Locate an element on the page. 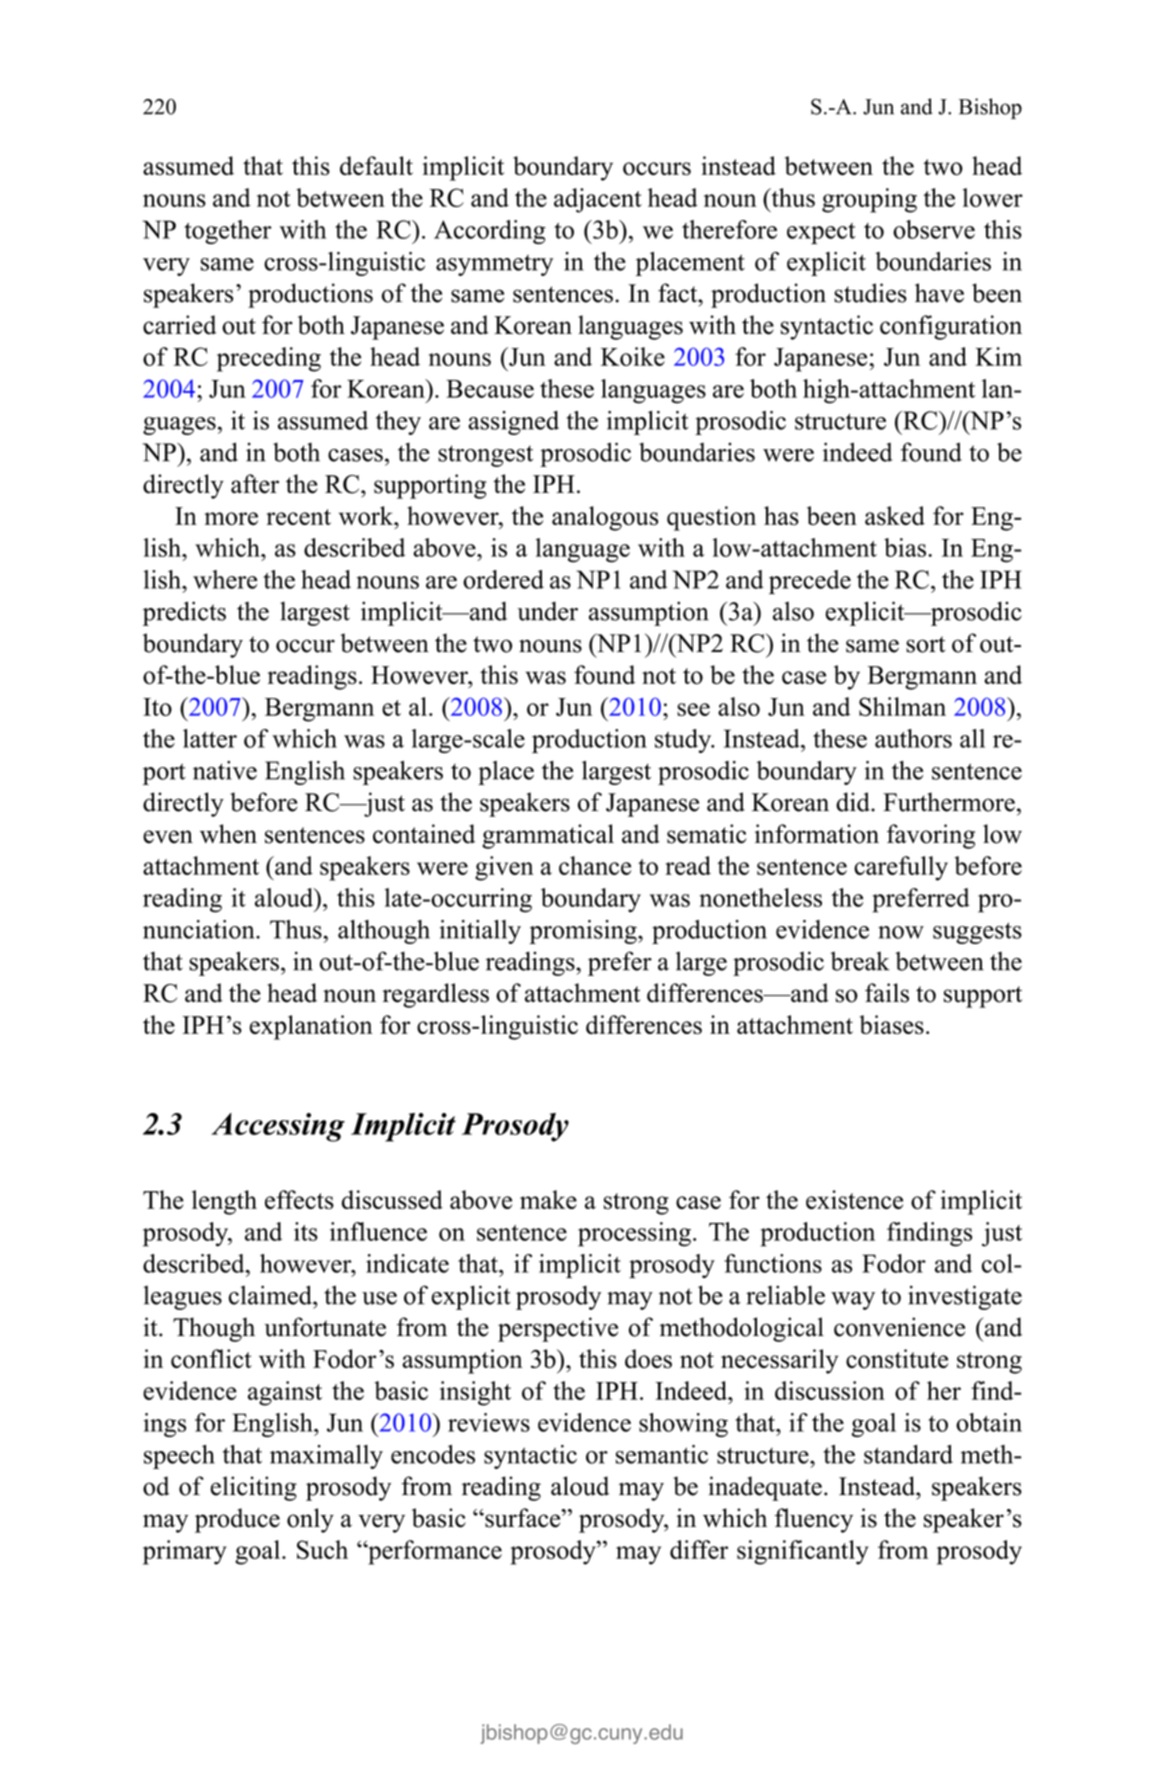 This document has height=1766, width=1165. adjacent is located at coordinates (598, 200).
